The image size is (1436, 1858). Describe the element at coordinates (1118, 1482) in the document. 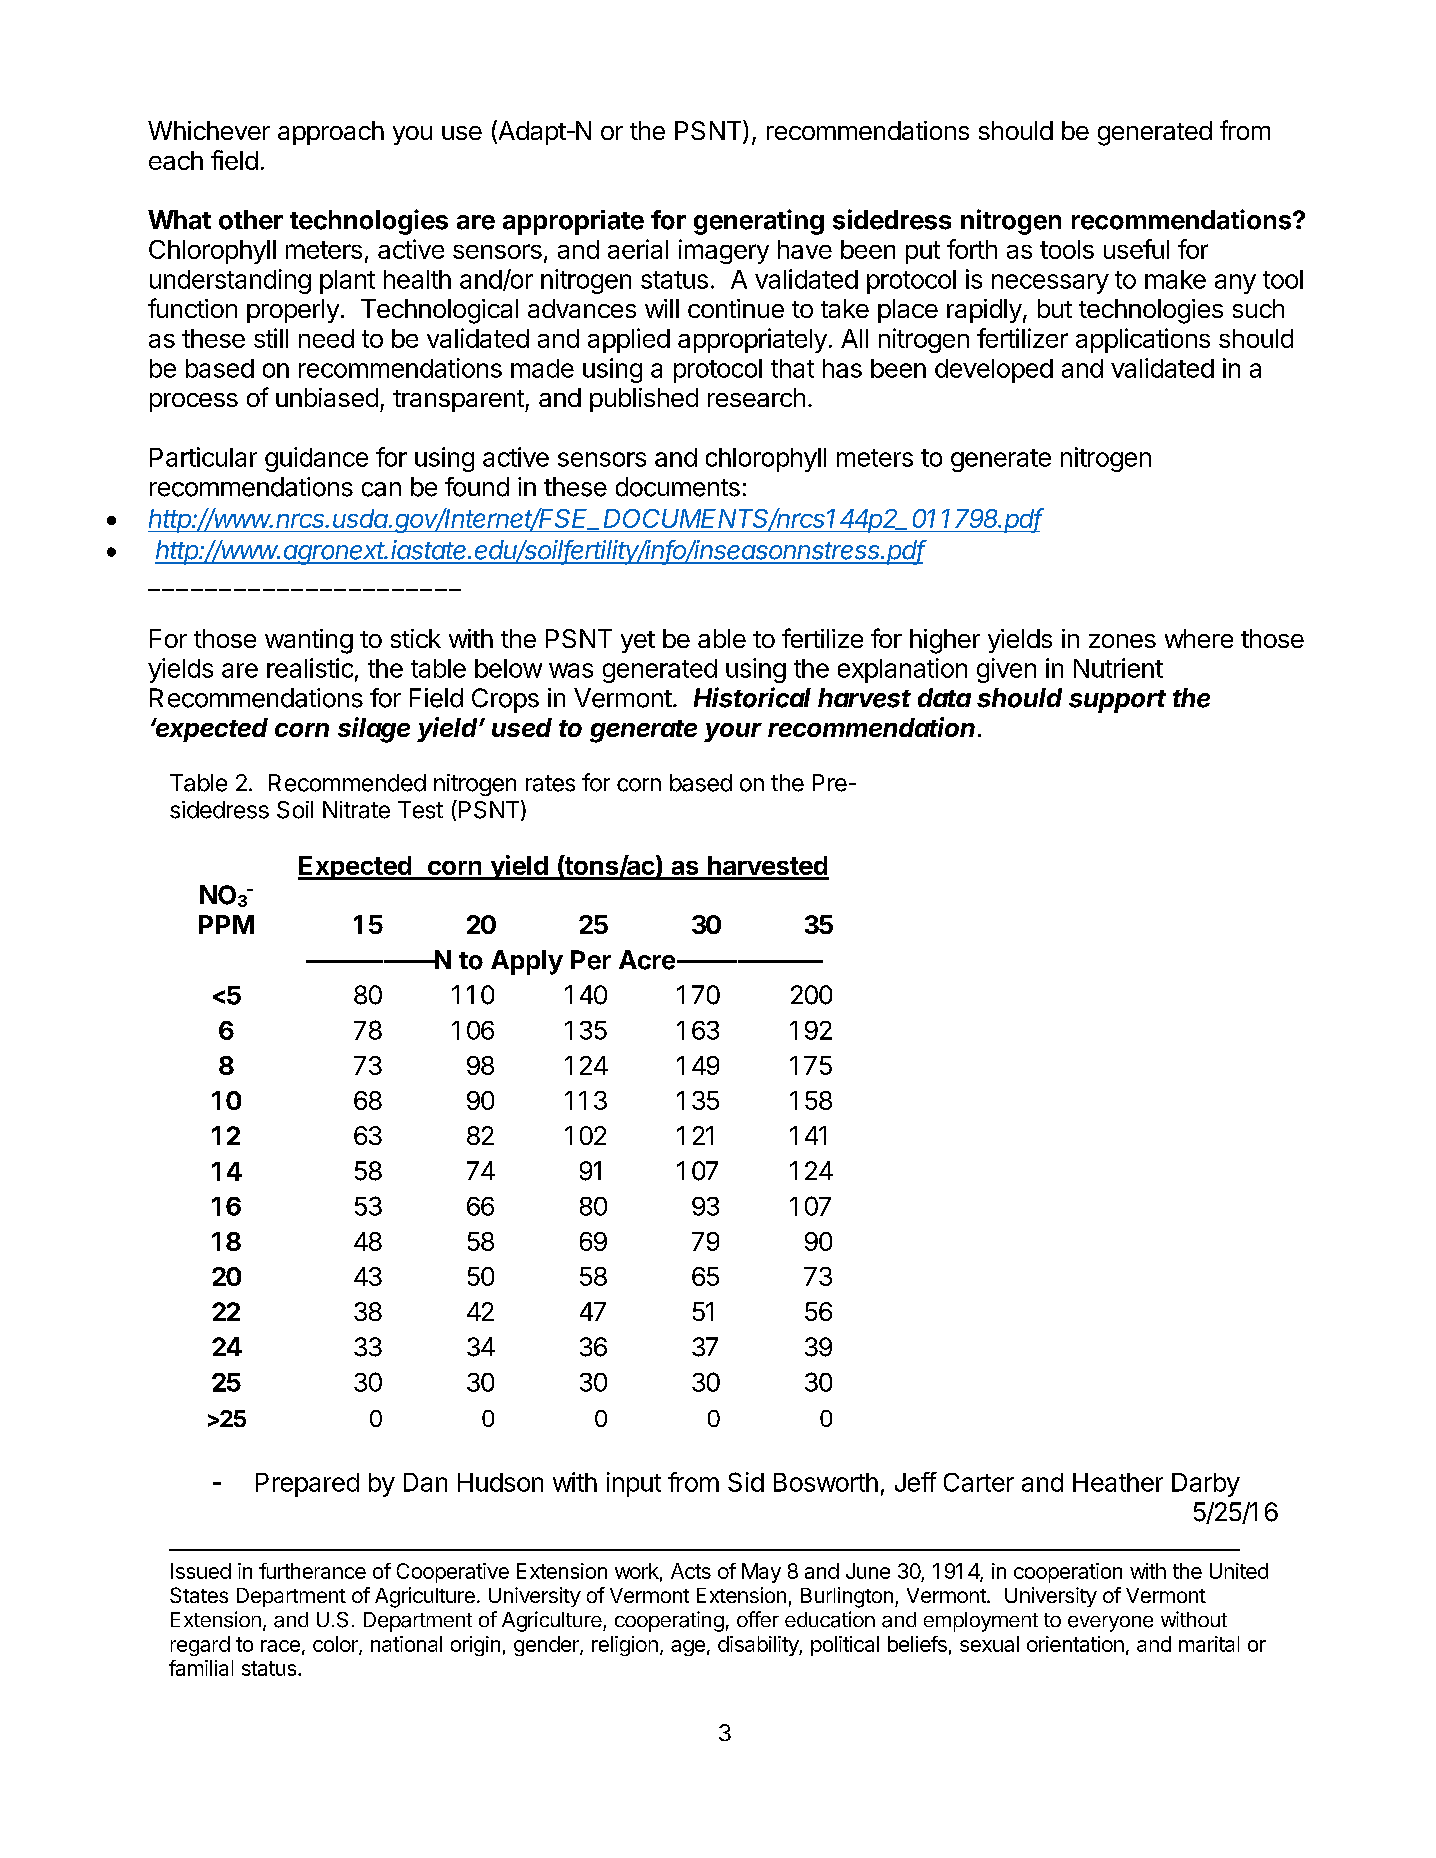

I see `Heather` at that location.
